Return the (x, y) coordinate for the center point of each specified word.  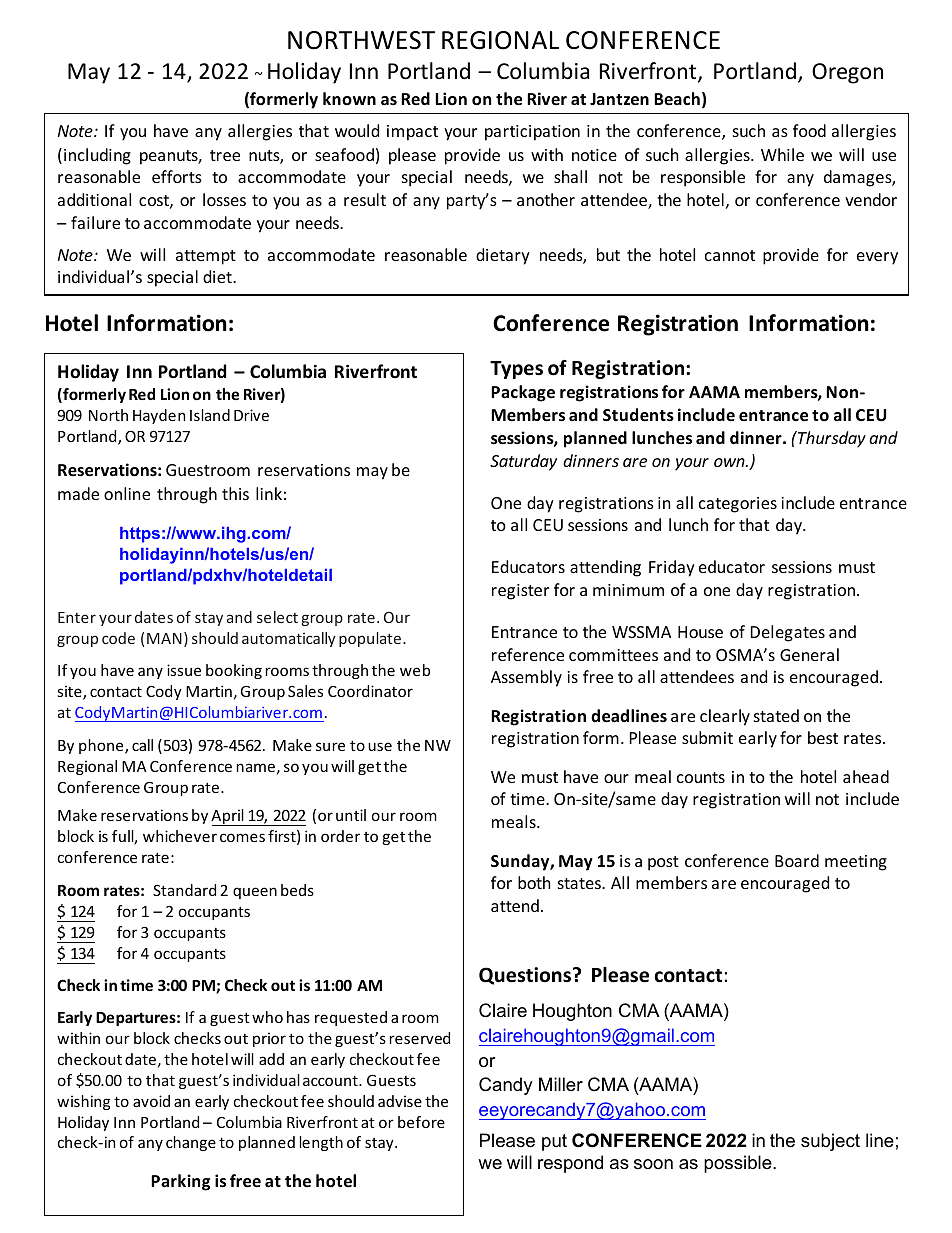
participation (532, 133)
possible (739, 1164)
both (534, 882)
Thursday (831, 439)
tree (225, 155)
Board (797, 860)
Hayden (159, 416)
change (191, 1143)
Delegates (788, 633)
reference (528, 654)
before (421, 1122)
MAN (164, 638)
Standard (184, 890)
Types (516, 370)
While (782, 154)
